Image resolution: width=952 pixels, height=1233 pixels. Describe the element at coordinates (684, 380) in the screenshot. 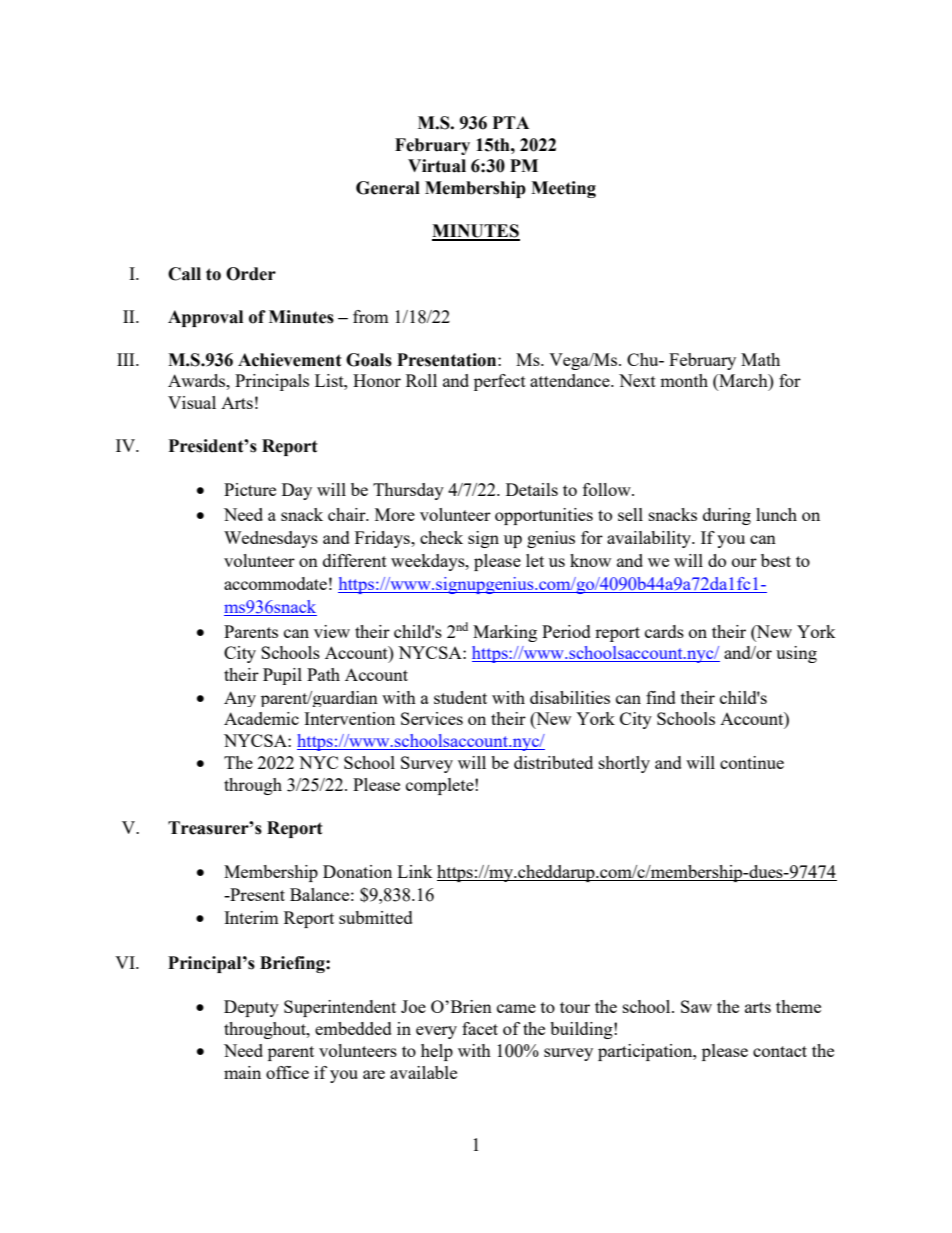

I see `month` at that location.
